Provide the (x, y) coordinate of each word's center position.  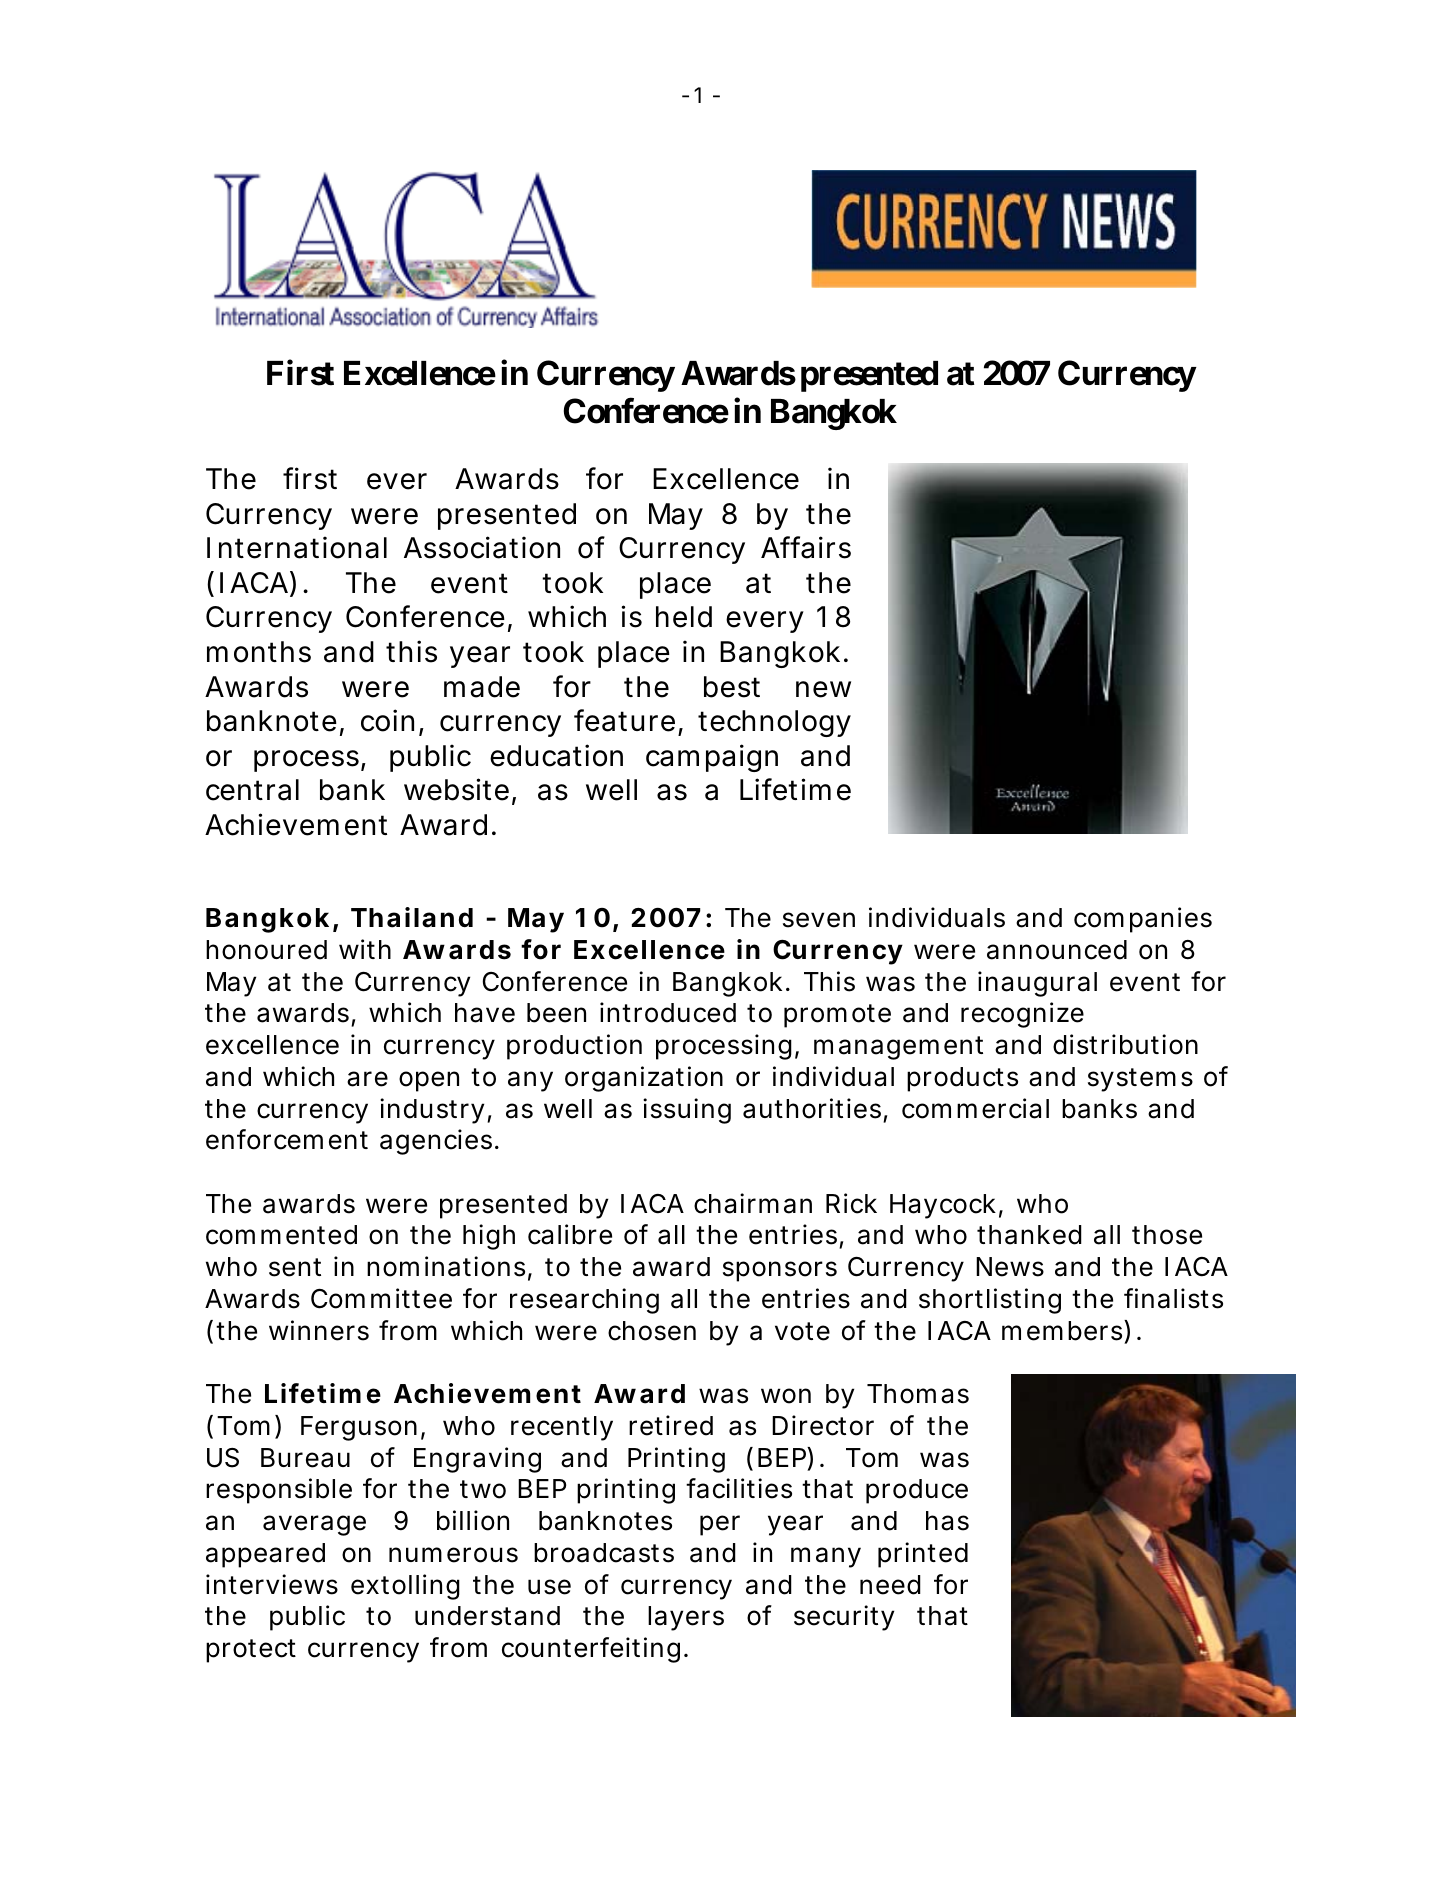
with (365, 949)
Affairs (806, 547)
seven (819, 920)
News (1010, 1267)
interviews (272, 1584)
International (297, 547)
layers (686, 1618)
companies (1143, 920)
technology (774, 723)
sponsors (780, 1271)
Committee (381, 1298)
